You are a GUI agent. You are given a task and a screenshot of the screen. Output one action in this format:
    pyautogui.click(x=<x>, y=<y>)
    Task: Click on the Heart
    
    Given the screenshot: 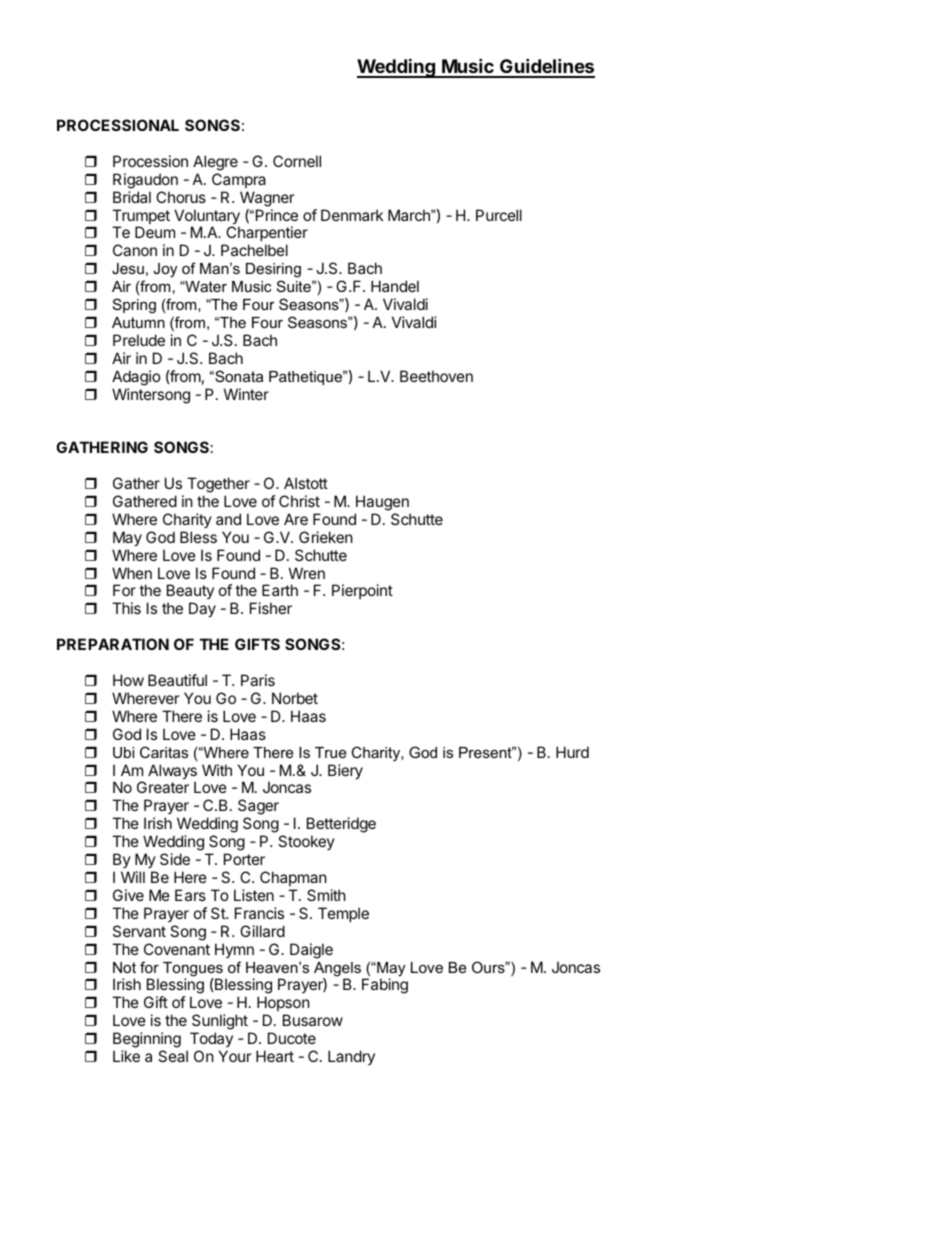 What is the action you would take?
    pyautogui.click(x=275, y=1056)
